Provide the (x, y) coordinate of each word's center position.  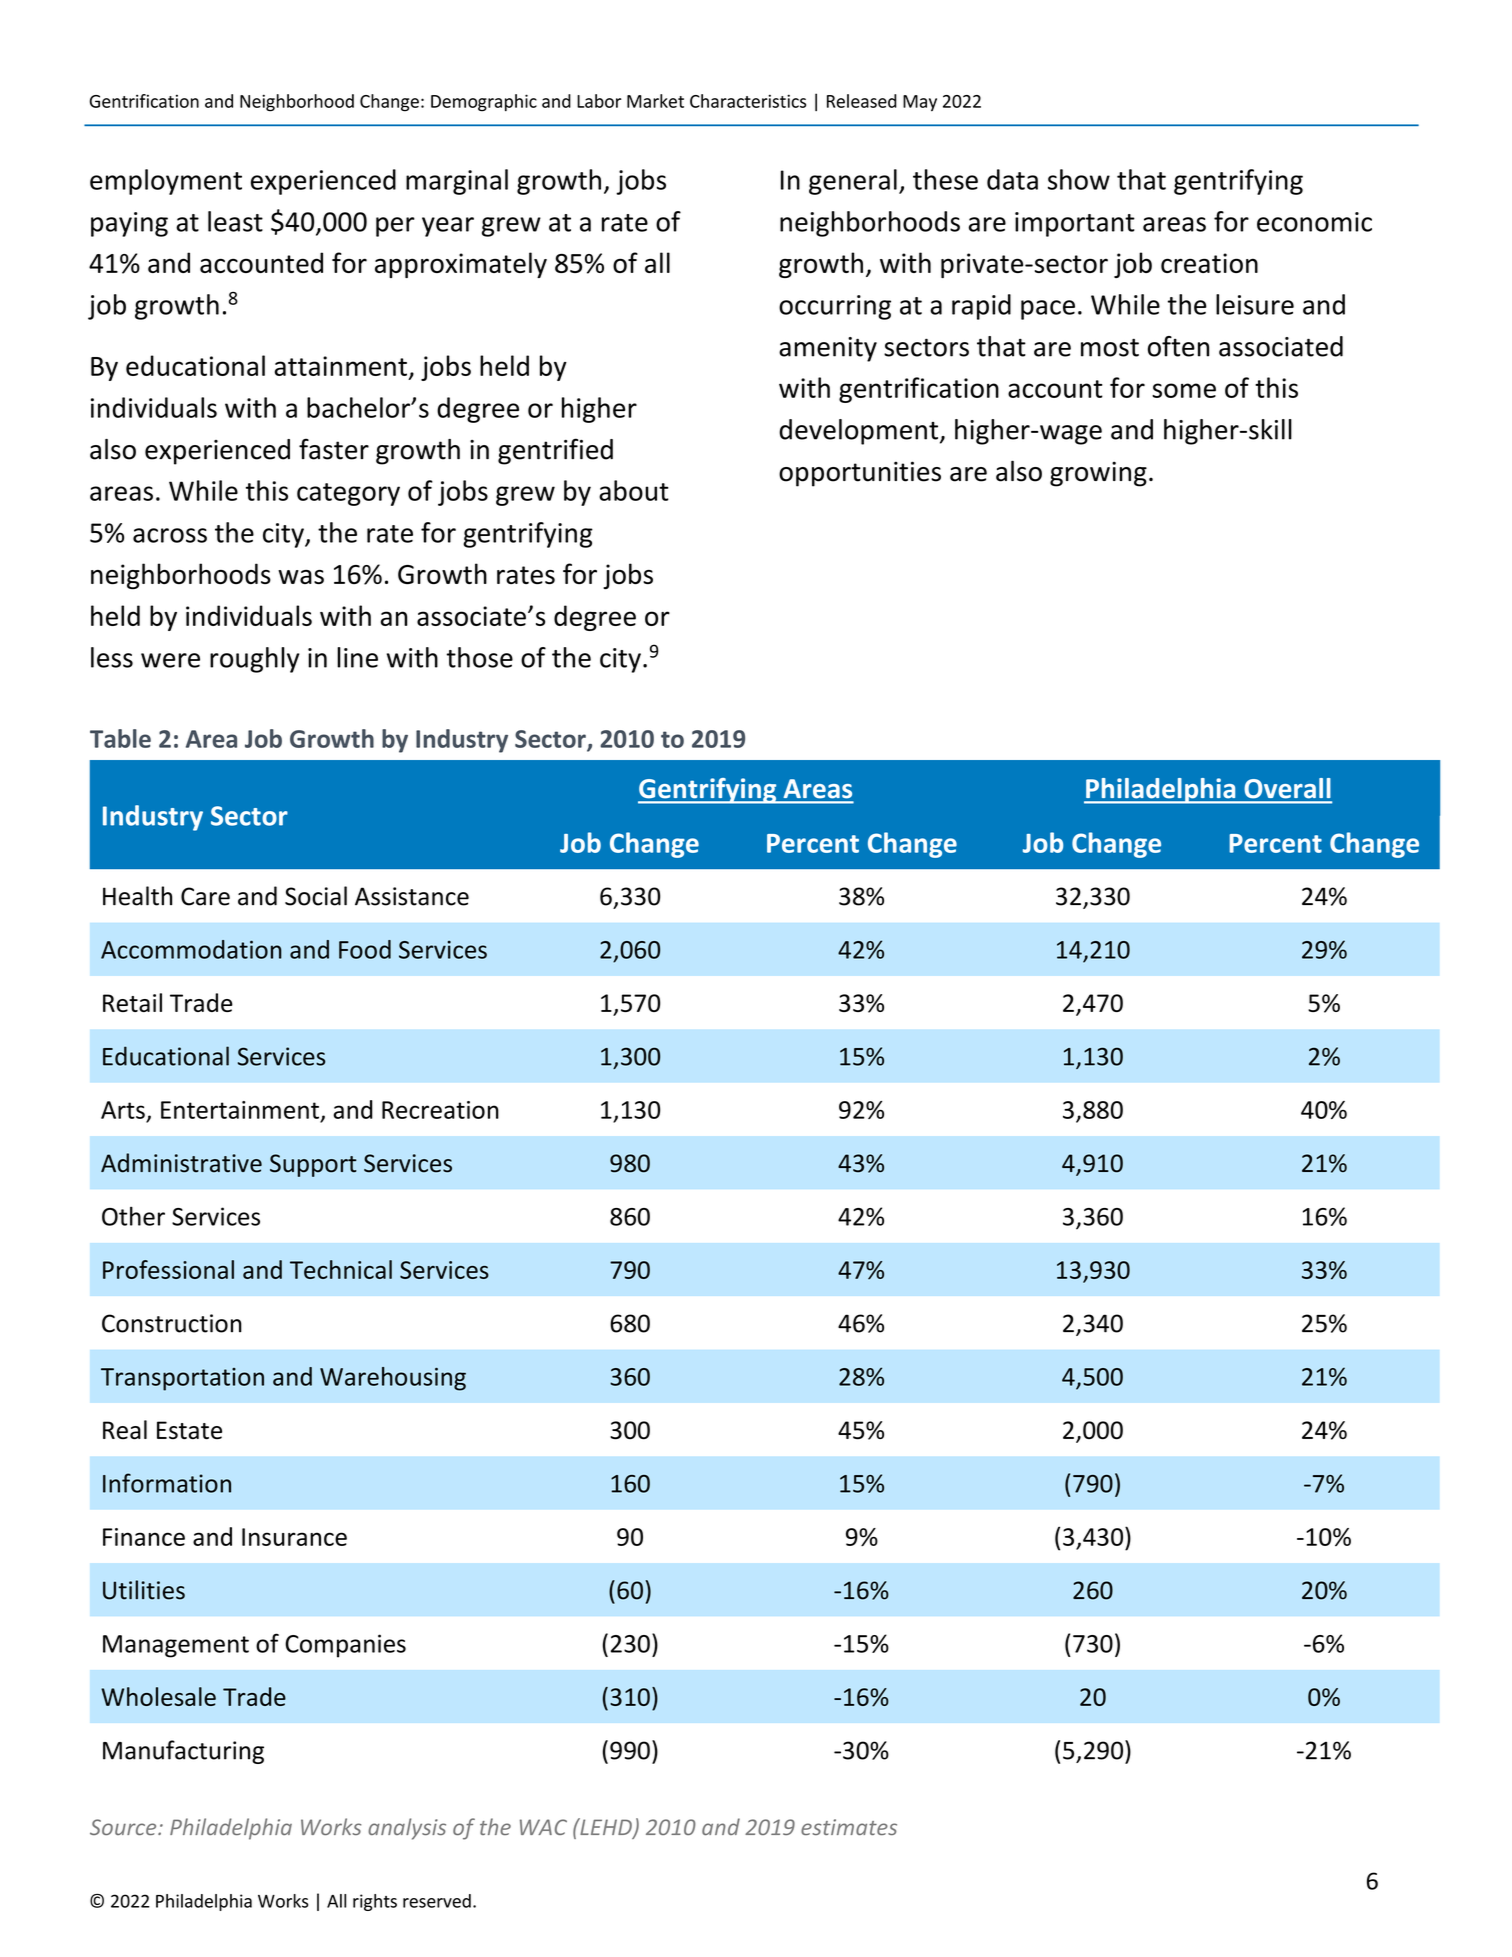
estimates (849, 1827)
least (235, 221)
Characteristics (748, 101)
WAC (543, 1827)
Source (124, 1827)
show (1079, 179)
